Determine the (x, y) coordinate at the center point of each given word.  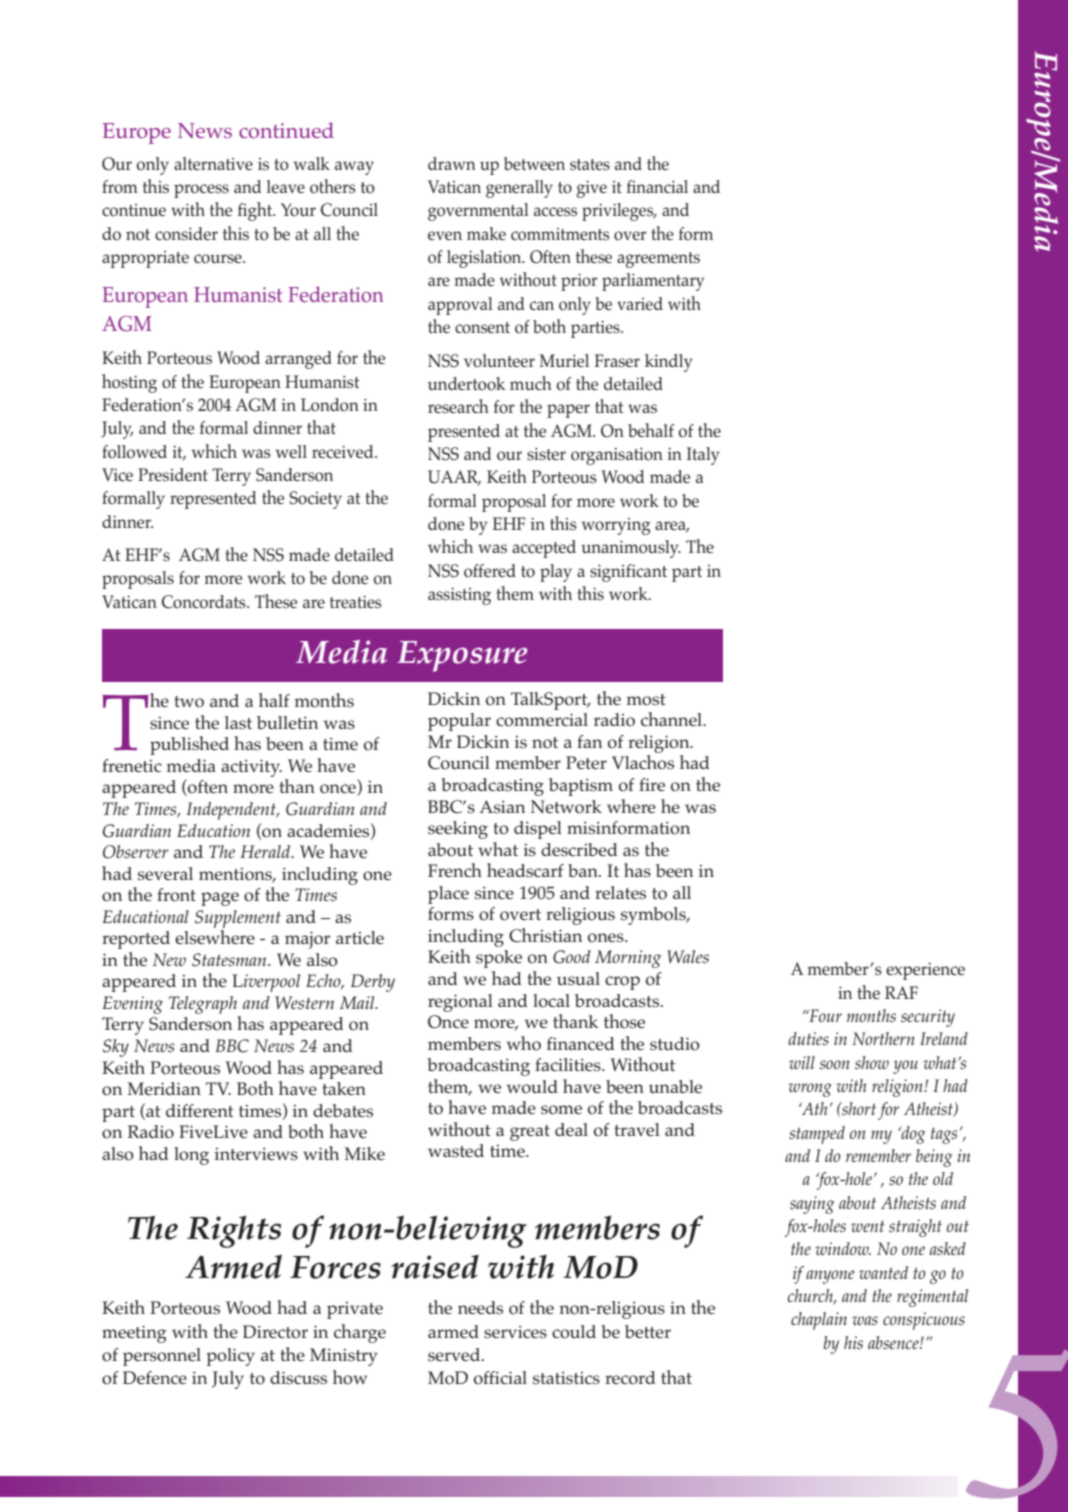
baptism (581, 787)
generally (519, 189)
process (201, 191)
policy (230, 1357)
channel (673, 719)
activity (251, 768)
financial (657, 186)
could (574, 1332)
